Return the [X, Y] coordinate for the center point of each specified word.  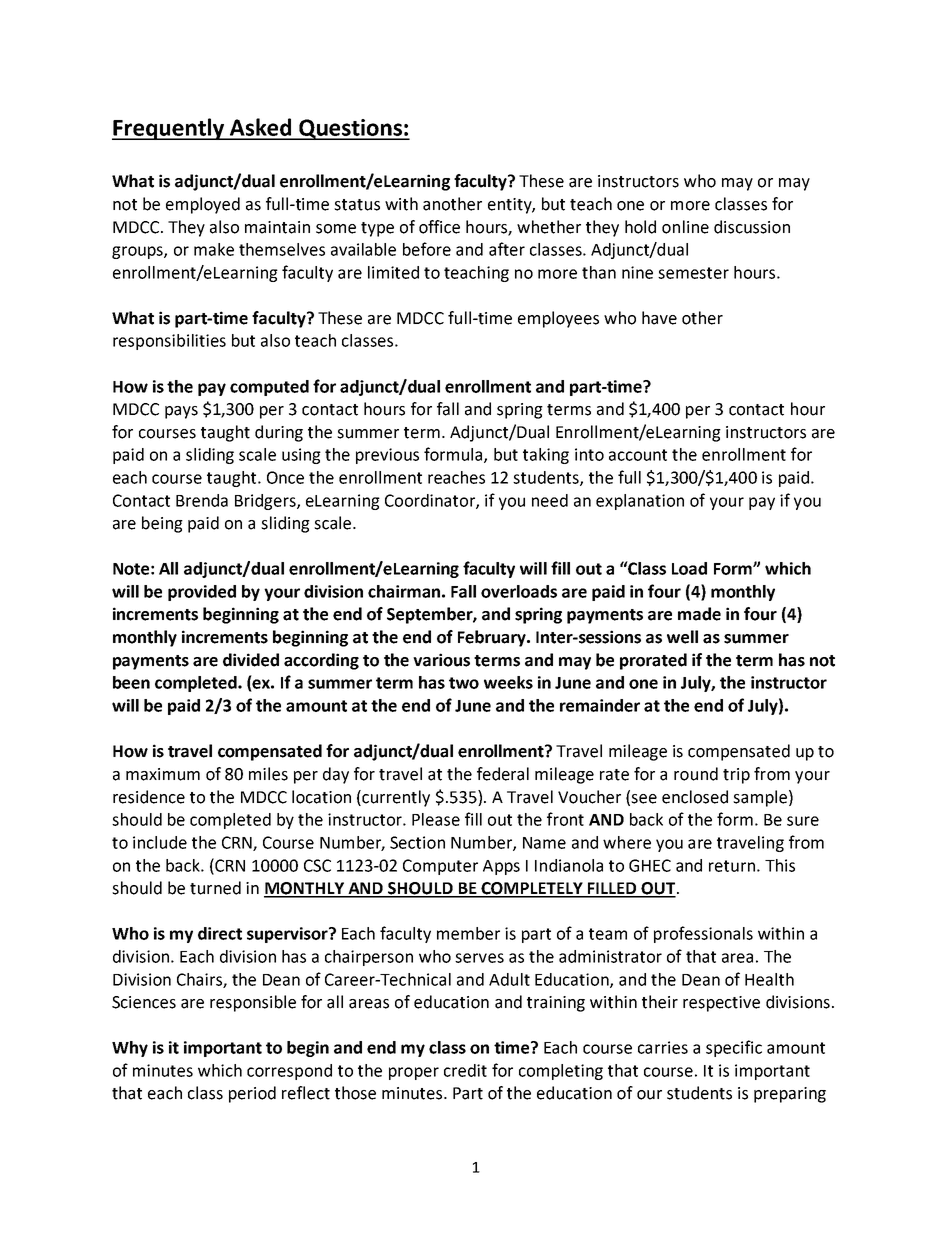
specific [734, 1048]
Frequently [169, 129]
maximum [163, 774]
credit [465, 1070]
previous [387, 456]
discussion [752, 227]
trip [736, 776]
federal [503, 774]
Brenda [202, 500]
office [439, 227]
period [252, 1094]
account [638, 455]
